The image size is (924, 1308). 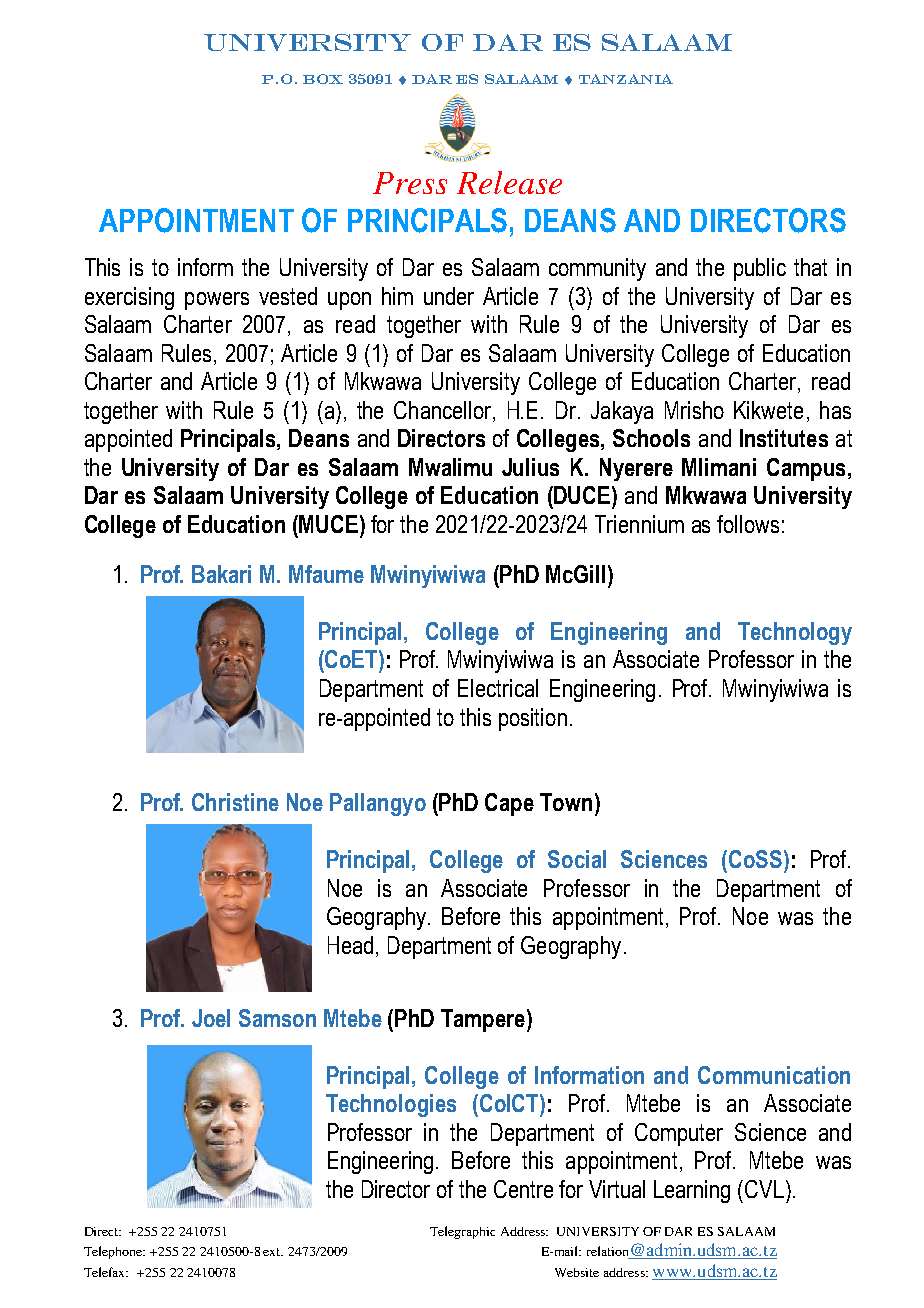 What do you see at coordinates (748, 524) in the page?
I see `follows` at bounding box center [748, 524].
